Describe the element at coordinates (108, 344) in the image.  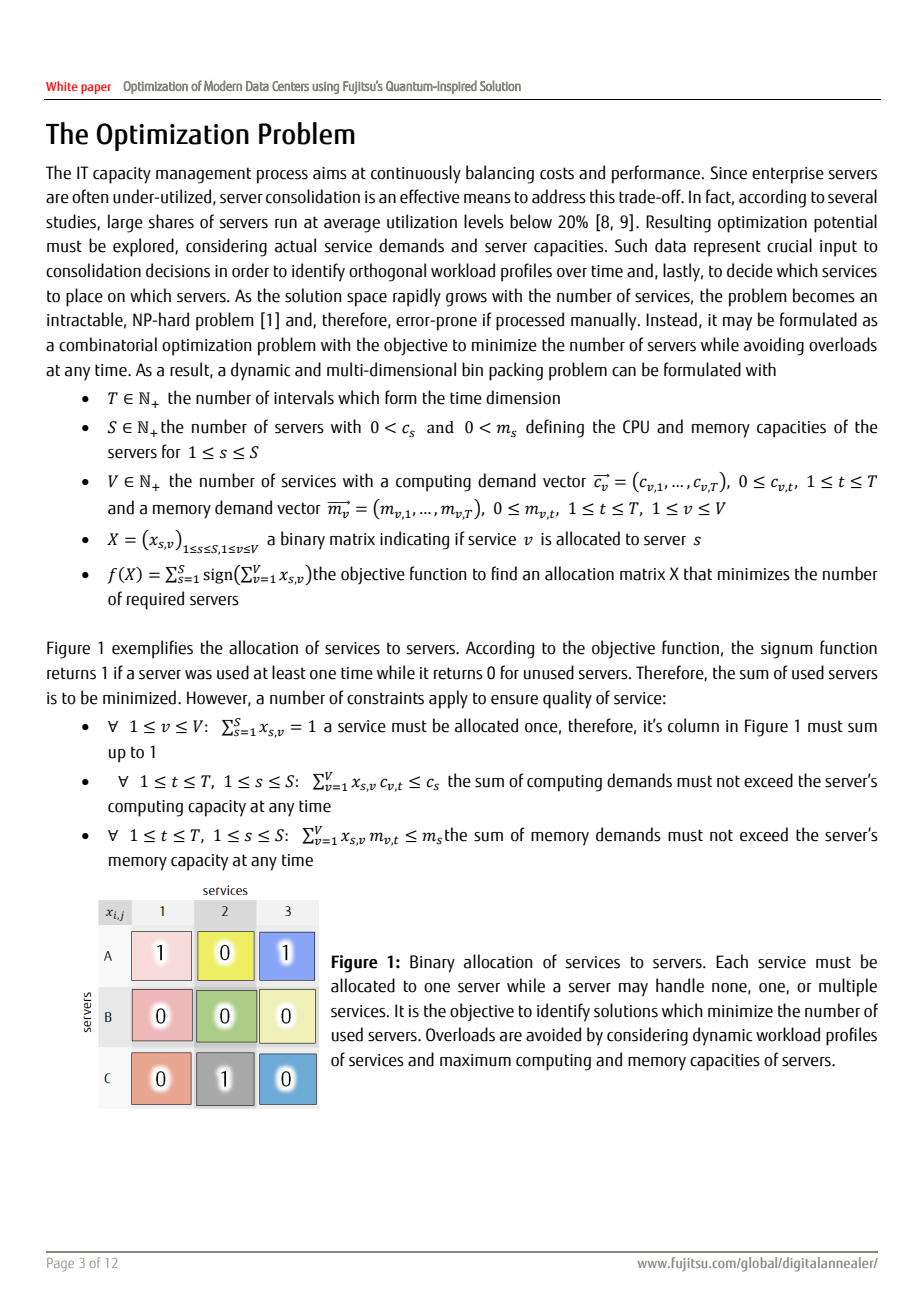
I see `combinatorial` at that location.
